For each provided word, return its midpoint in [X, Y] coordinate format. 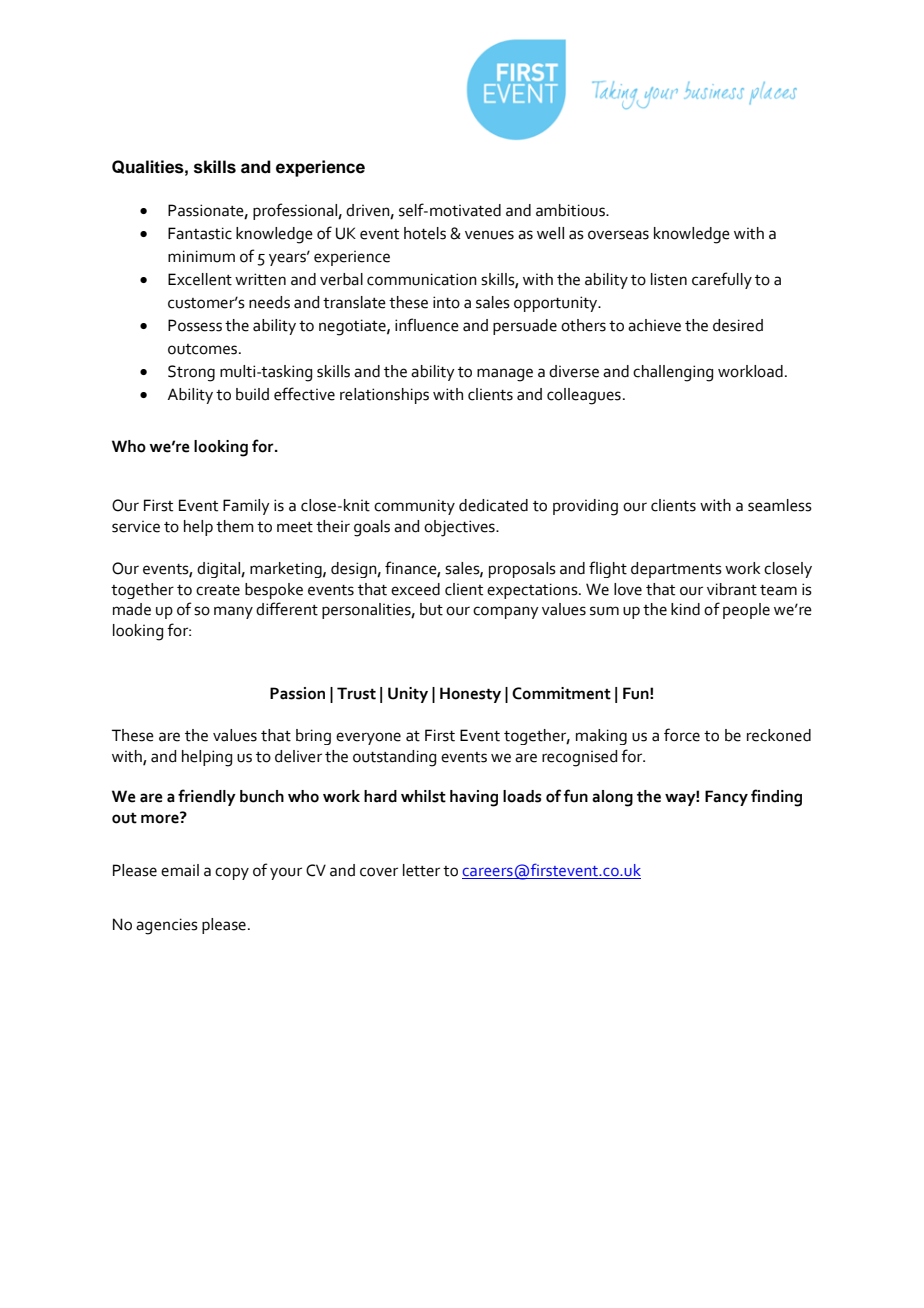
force [682, 735]
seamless [780, 505]
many [233, 612]
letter [421, 870]
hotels [425, 233]
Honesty [470, 695]
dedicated [493, 505]
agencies [167, 926]
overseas [618, 235]
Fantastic [200, 233]
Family [246, 507]
